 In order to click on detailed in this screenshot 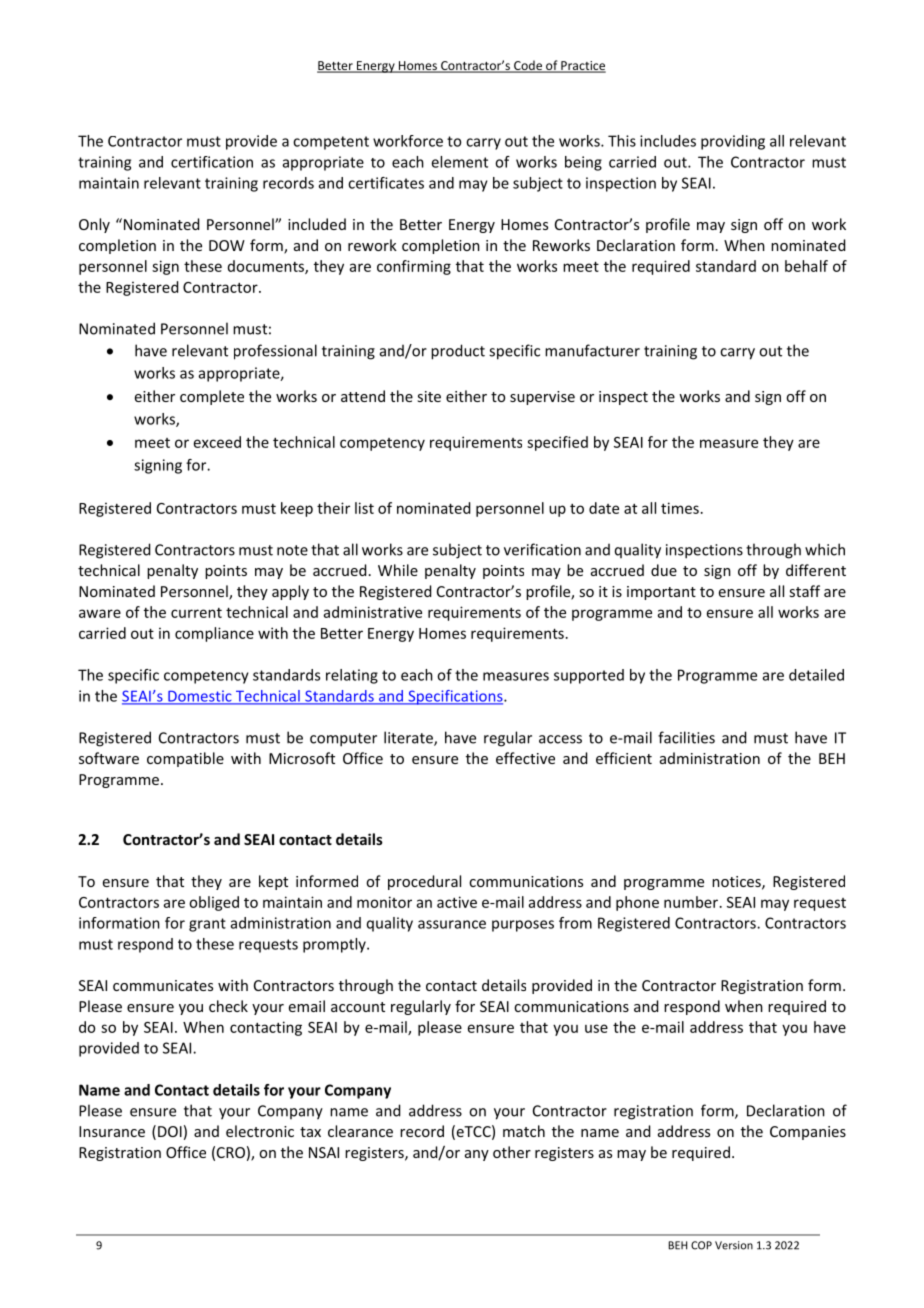, I will do `click(816, 675)`.
